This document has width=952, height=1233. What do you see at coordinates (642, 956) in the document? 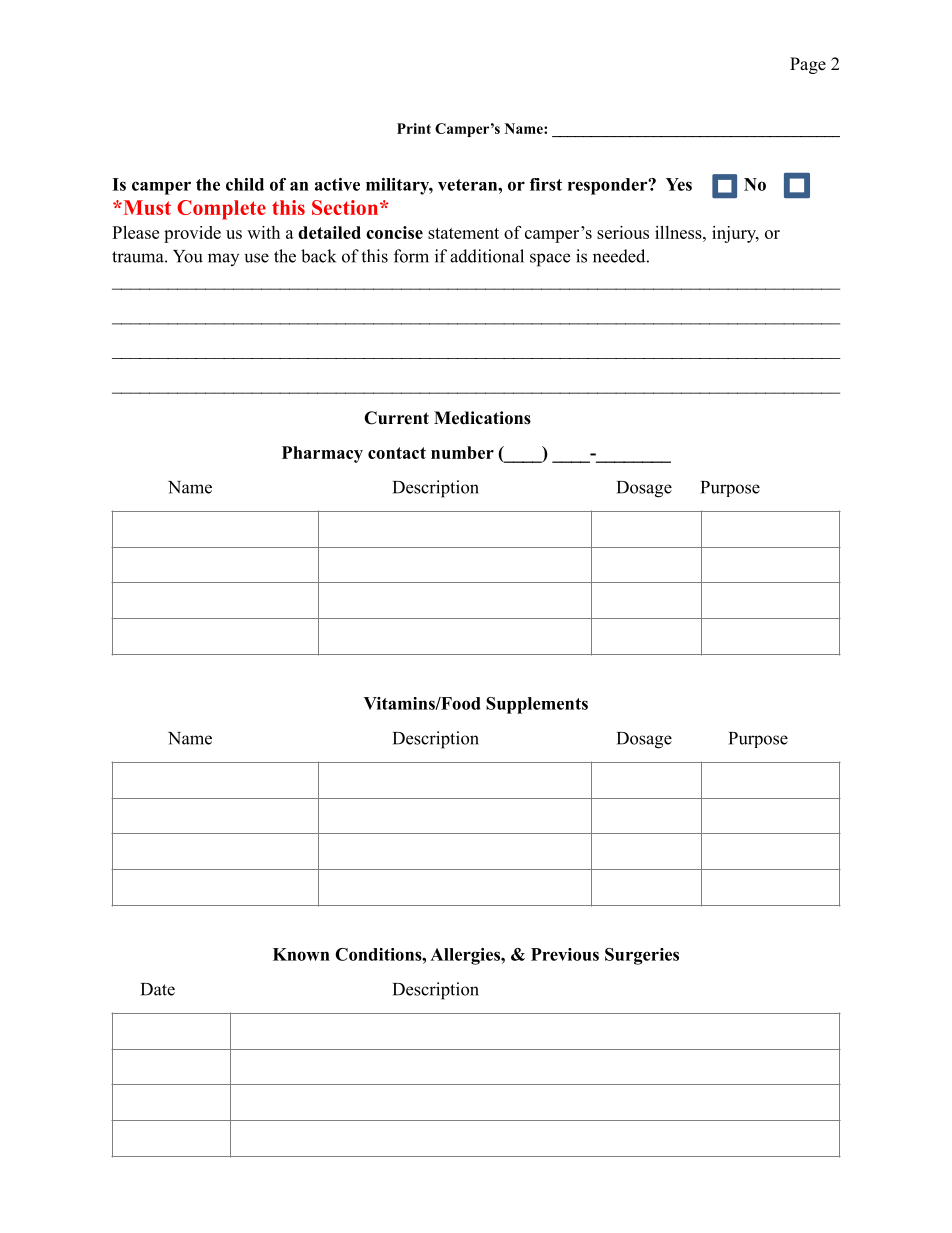
I see `Surgeries` at bounding box center [642, 956].
